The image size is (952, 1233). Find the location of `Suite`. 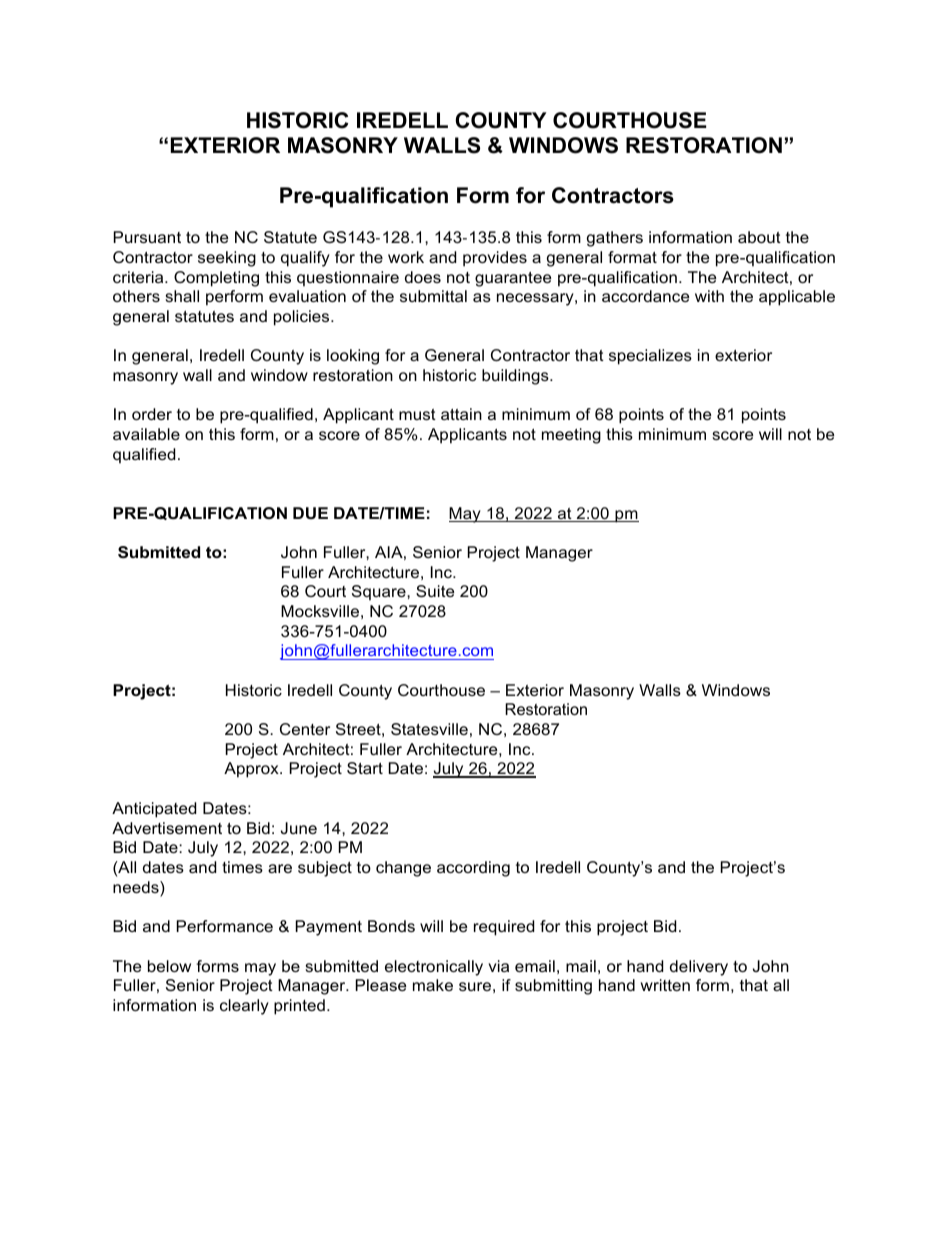

Suite is located at coordinates (435, 591).
